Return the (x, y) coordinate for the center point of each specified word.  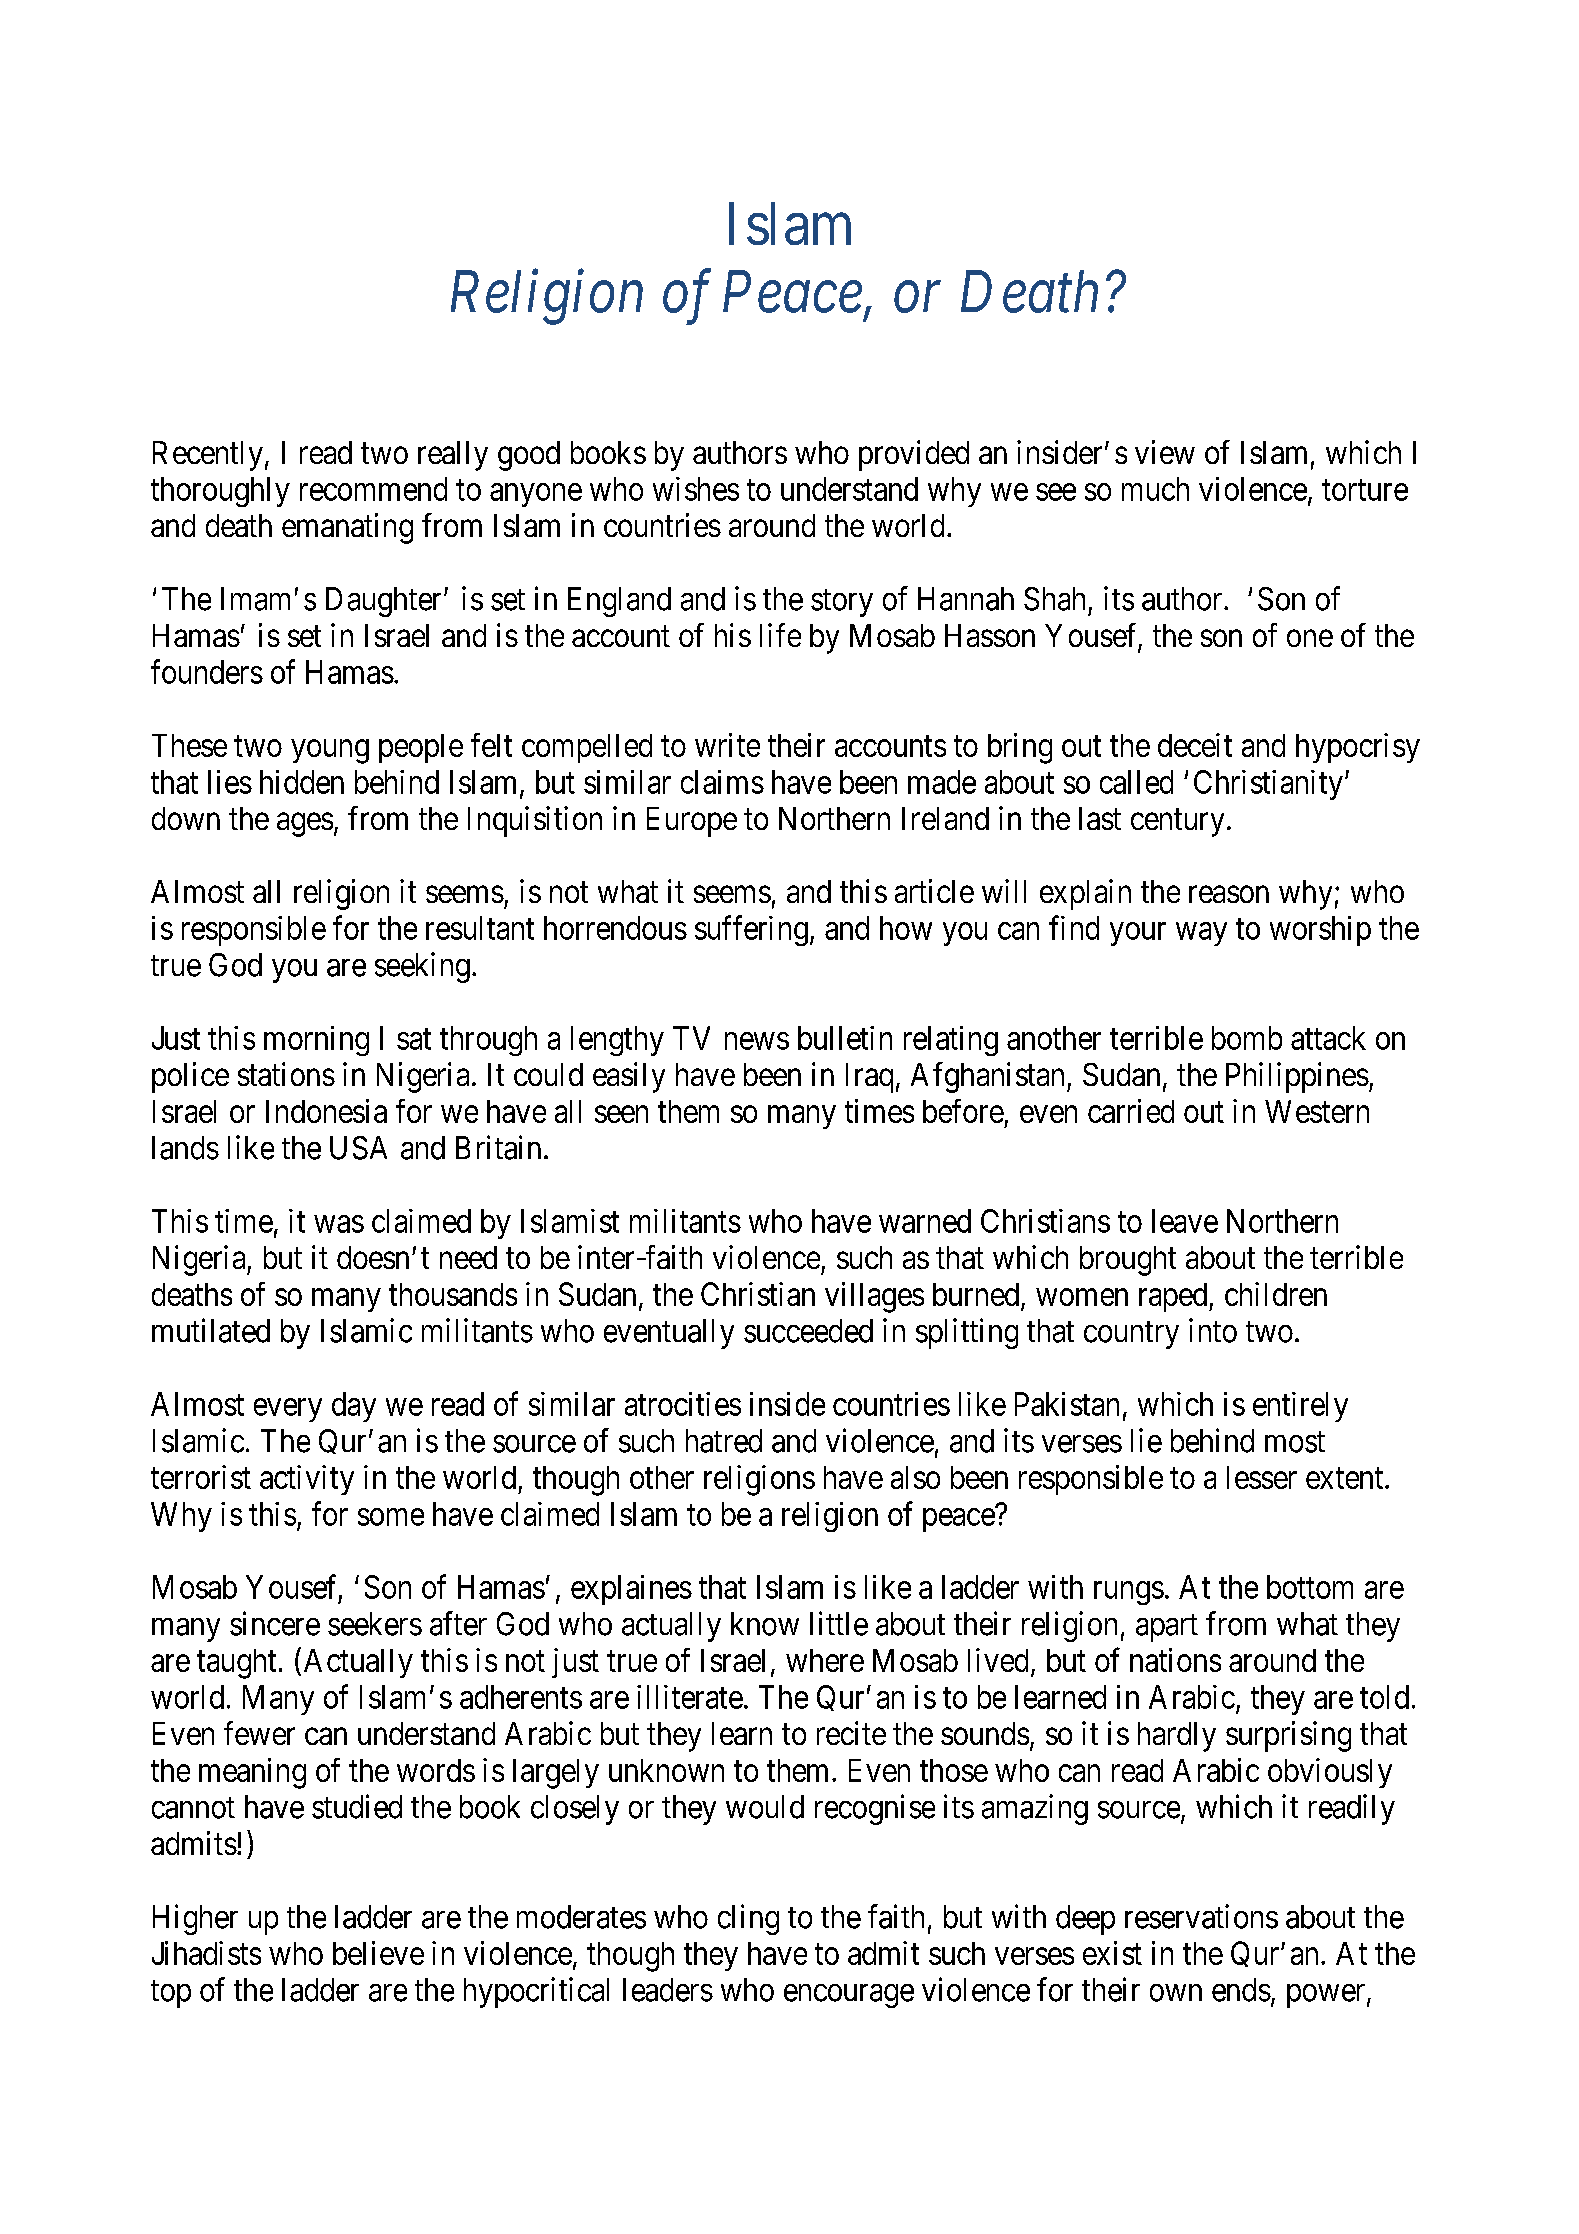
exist (1112, 1953)
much (1155, 489)
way (1201, 934)
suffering (751, 930)
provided (914, 455)
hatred (724, 1441)
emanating (347, 528)
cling (748, 1919)
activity (307, 1480)
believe (378, 1953)
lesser (1262, 1477)
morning (316, 1041)
